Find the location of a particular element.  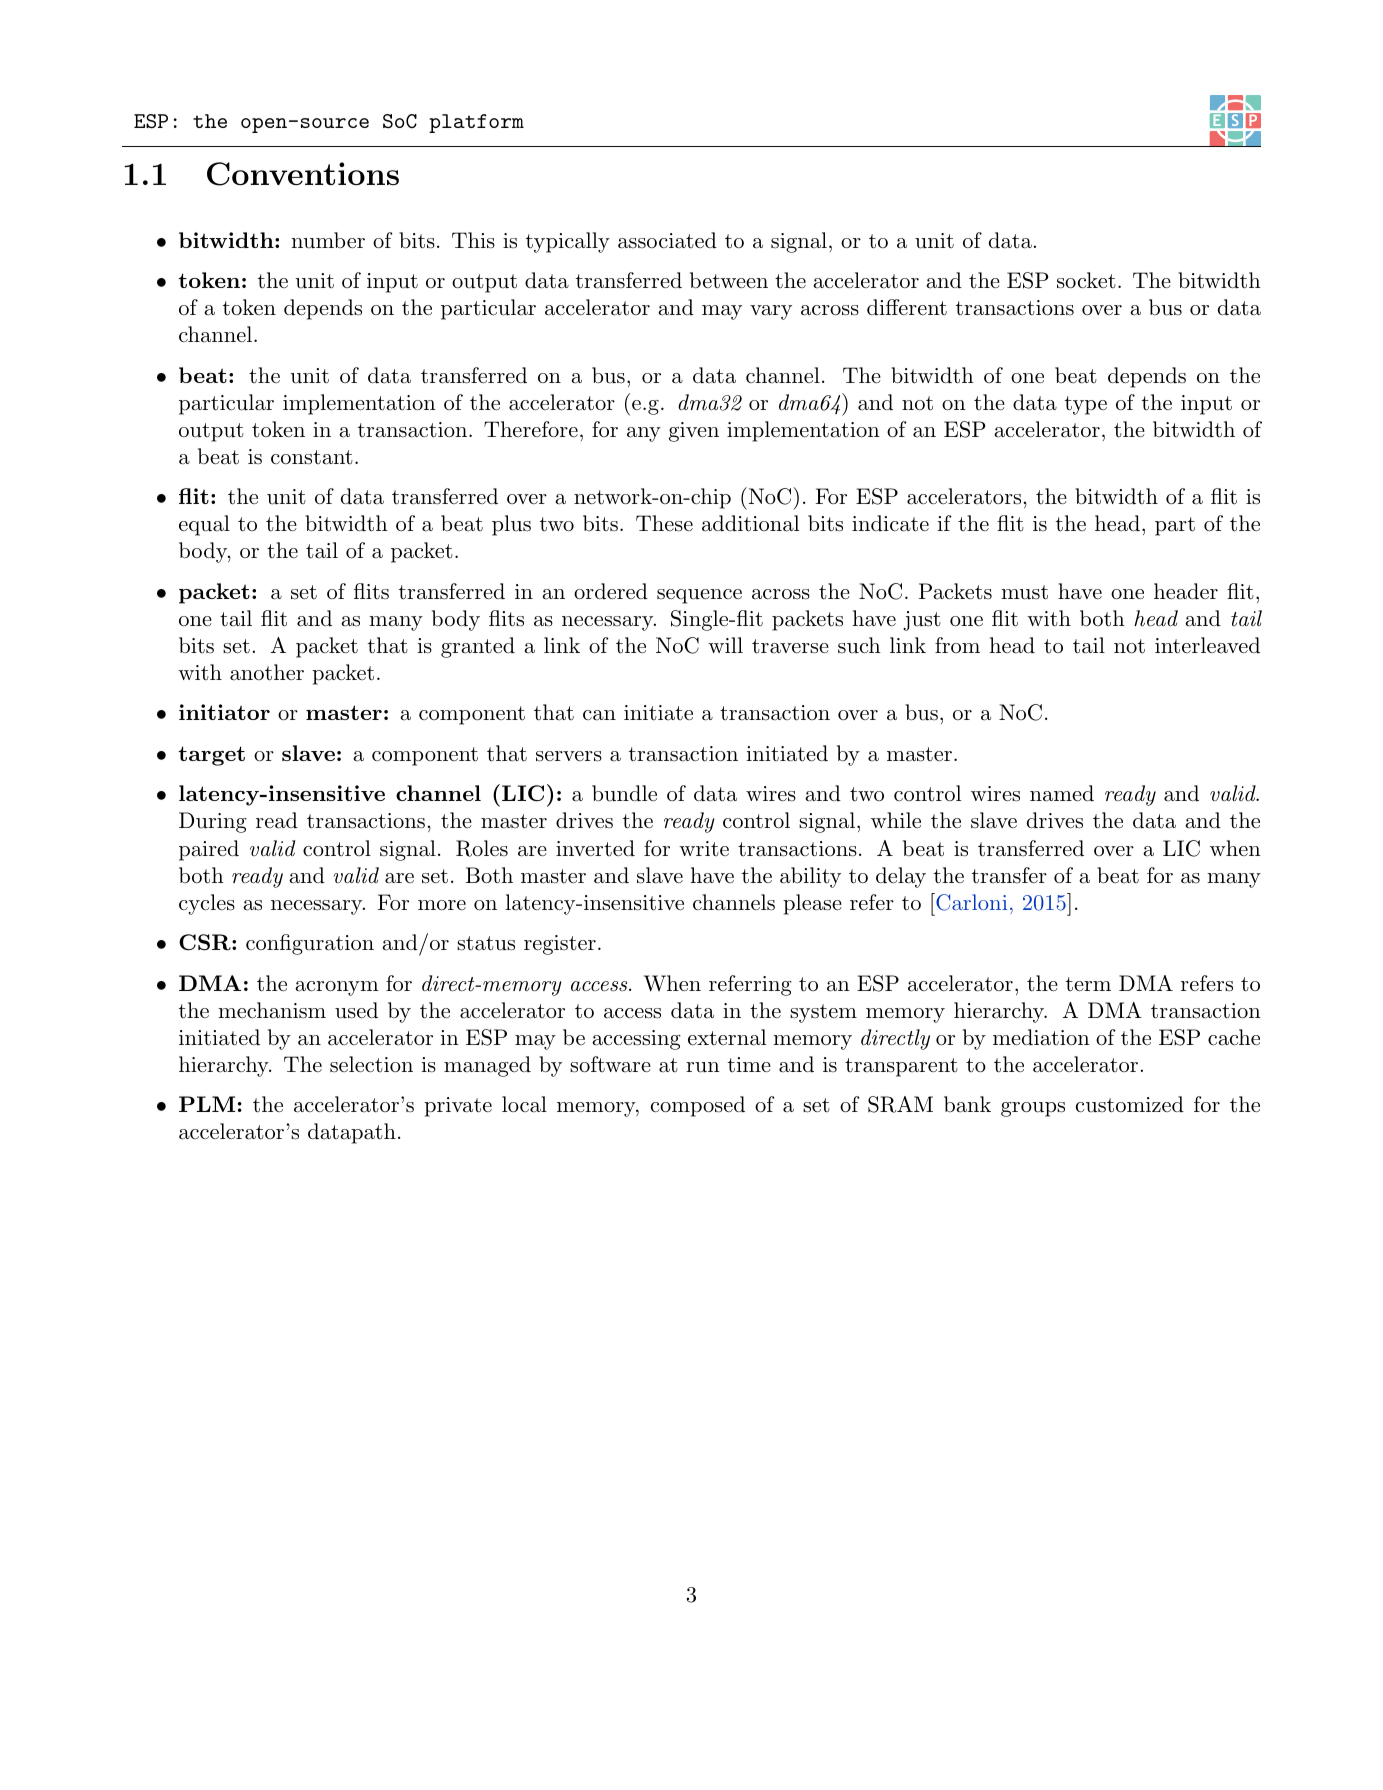

type is located at coordinates (1086, 405).
